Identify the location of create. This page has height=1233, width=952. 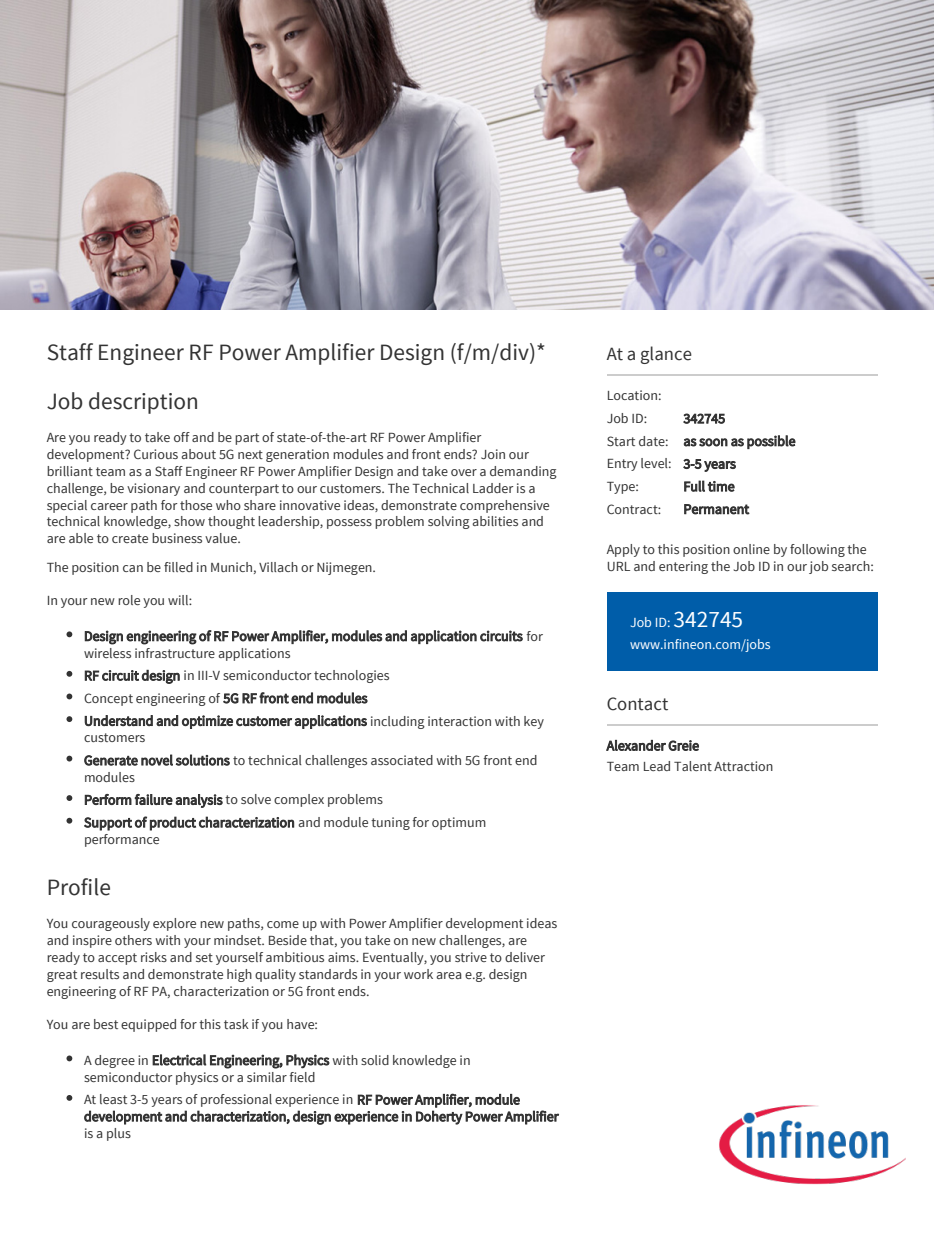
(130, 538).
